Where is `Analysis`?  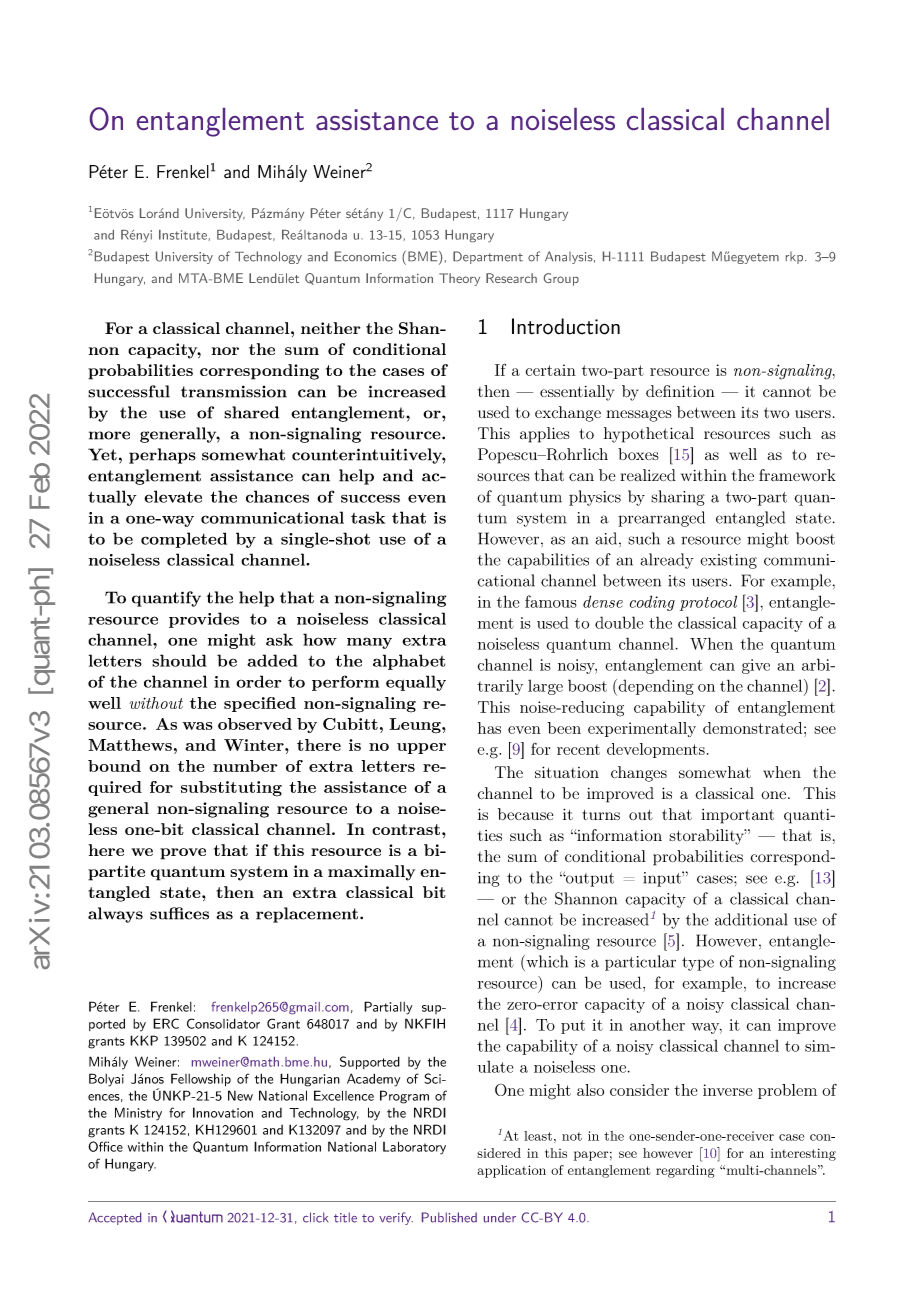 Analysis is located at coordinates (569, 257).
